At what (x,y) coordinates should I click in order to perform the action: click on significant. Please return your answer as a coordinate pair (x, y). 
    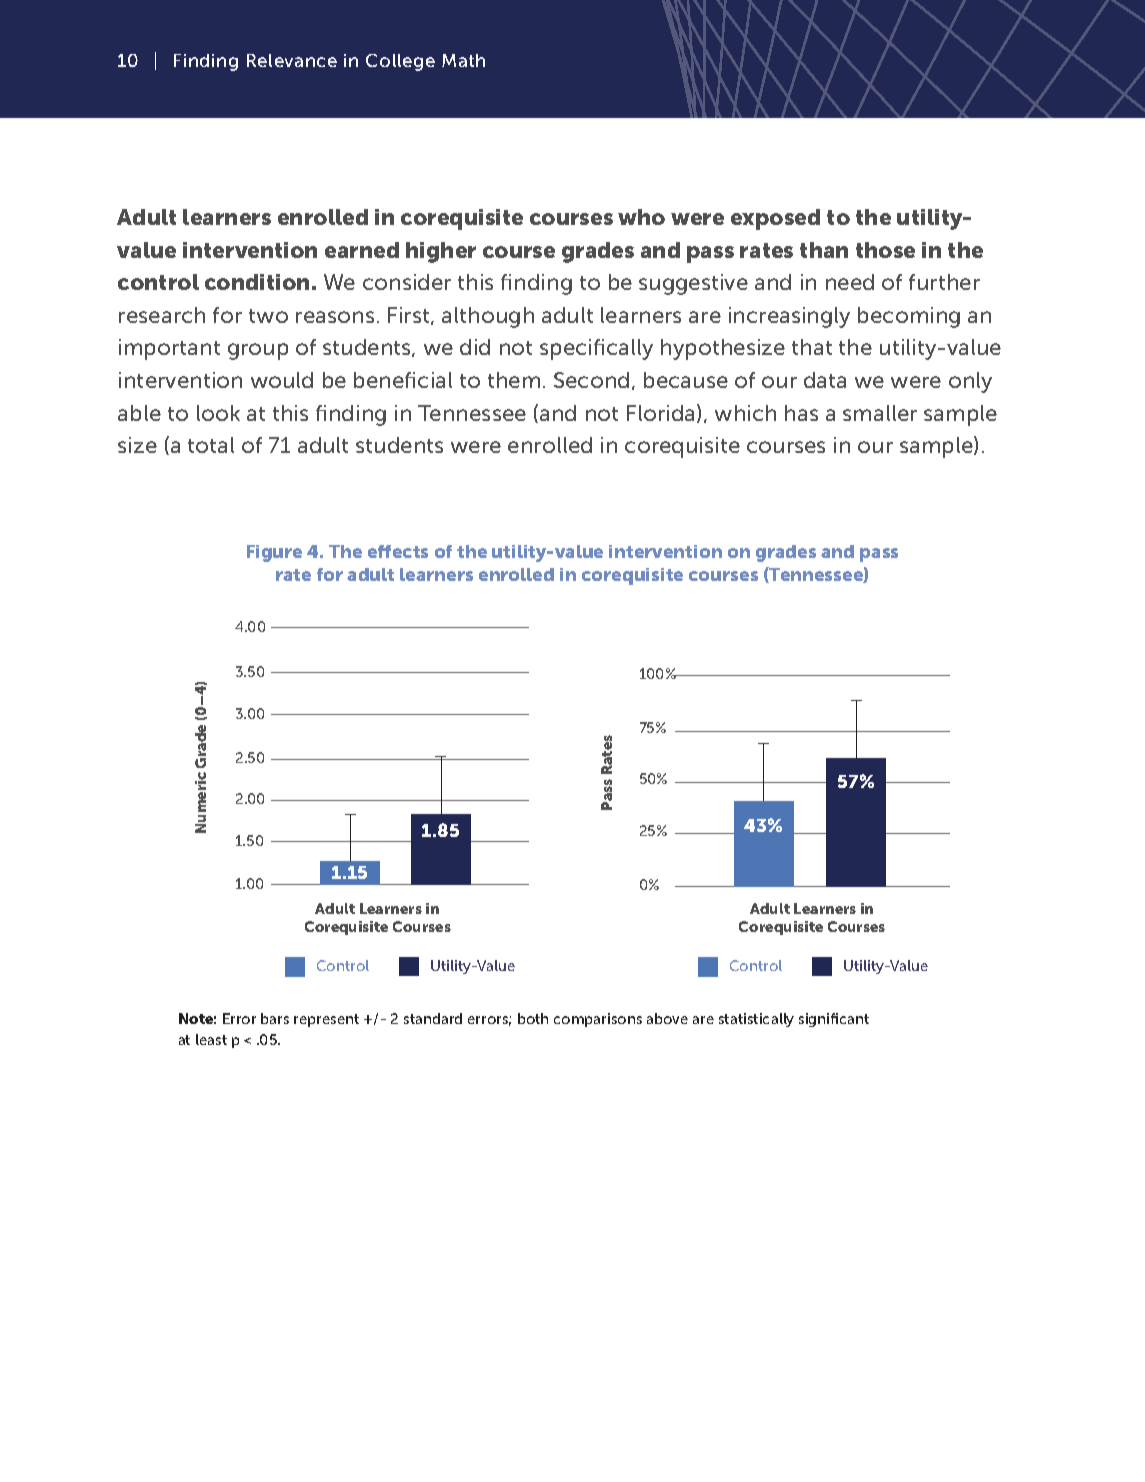
    Looking at the image, I should click on (834, 1020).
